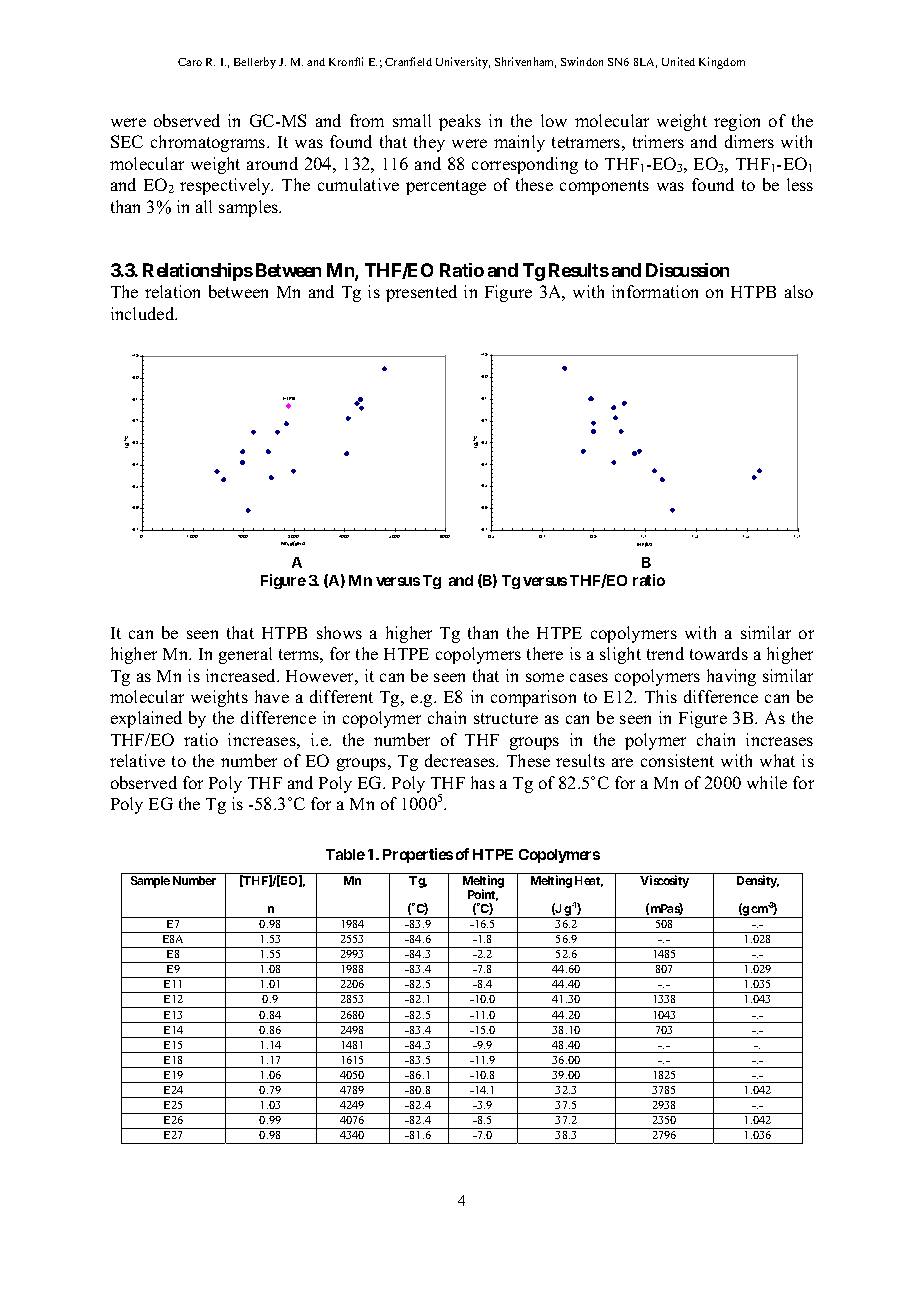  I want to click on increased, so click(242, 675).
